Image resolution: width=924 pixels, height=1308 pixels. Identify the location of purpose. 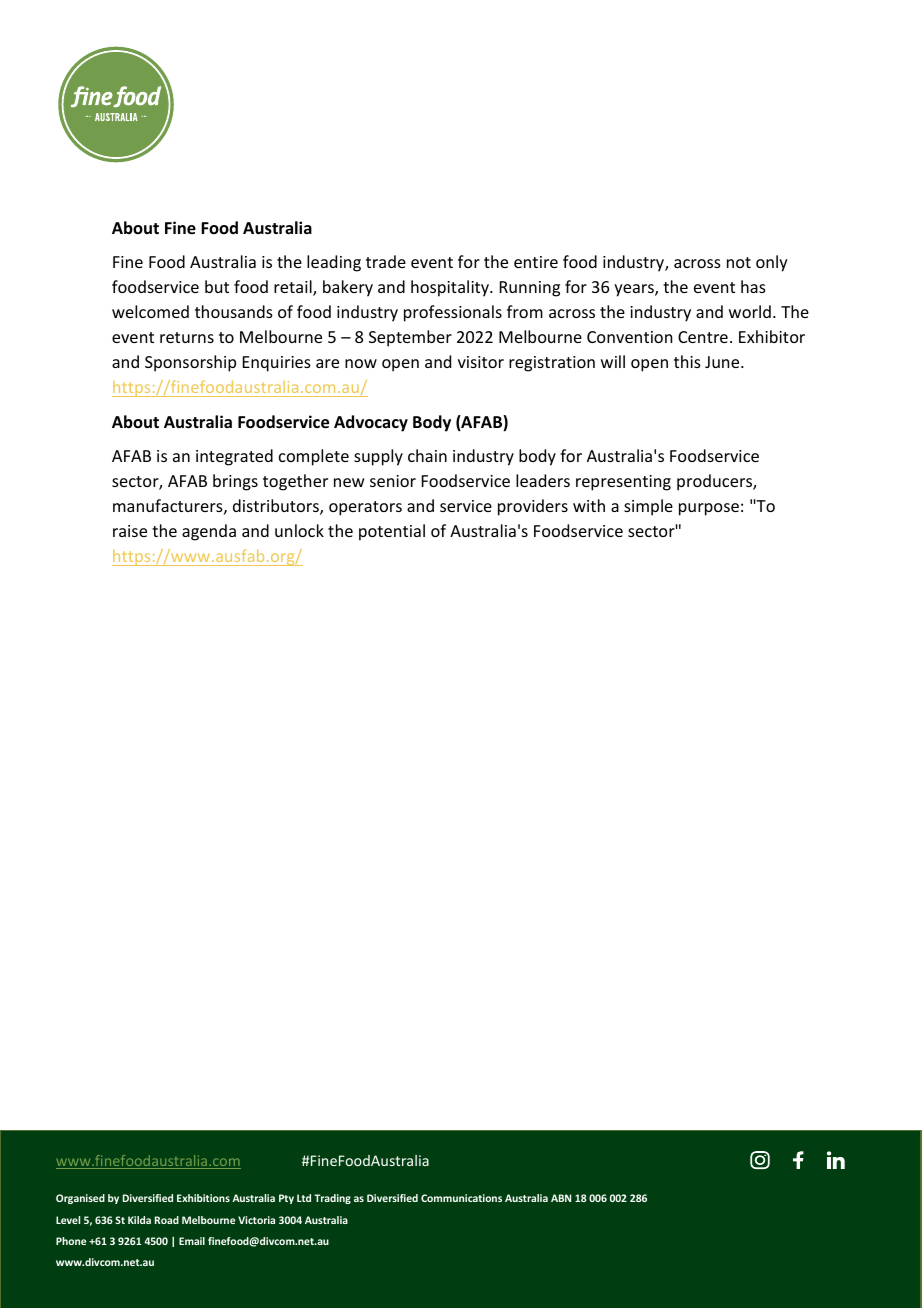
(709, 509).
